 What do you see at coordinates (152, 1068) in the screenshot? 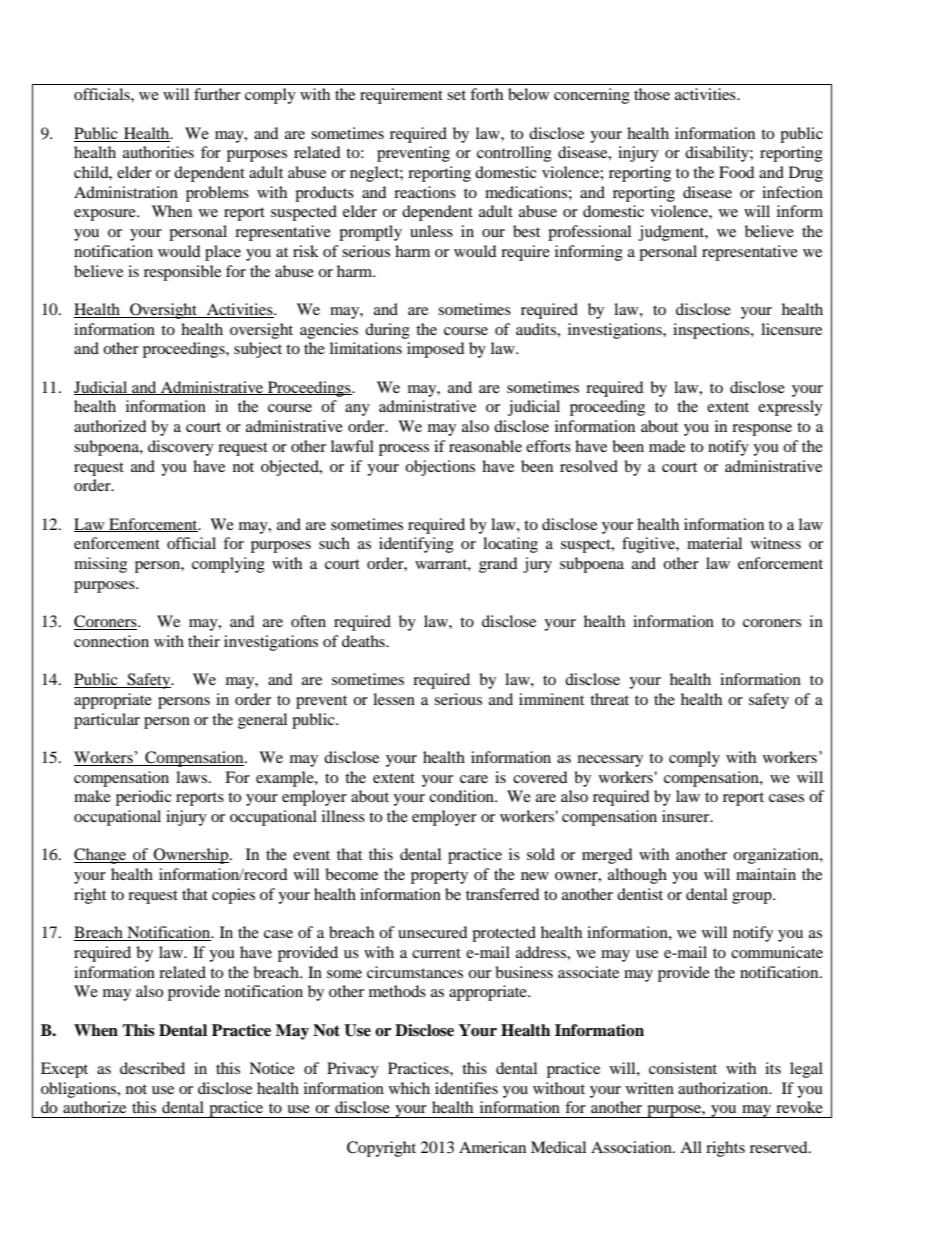
I see `described` at bounding box center [152, 1068].
